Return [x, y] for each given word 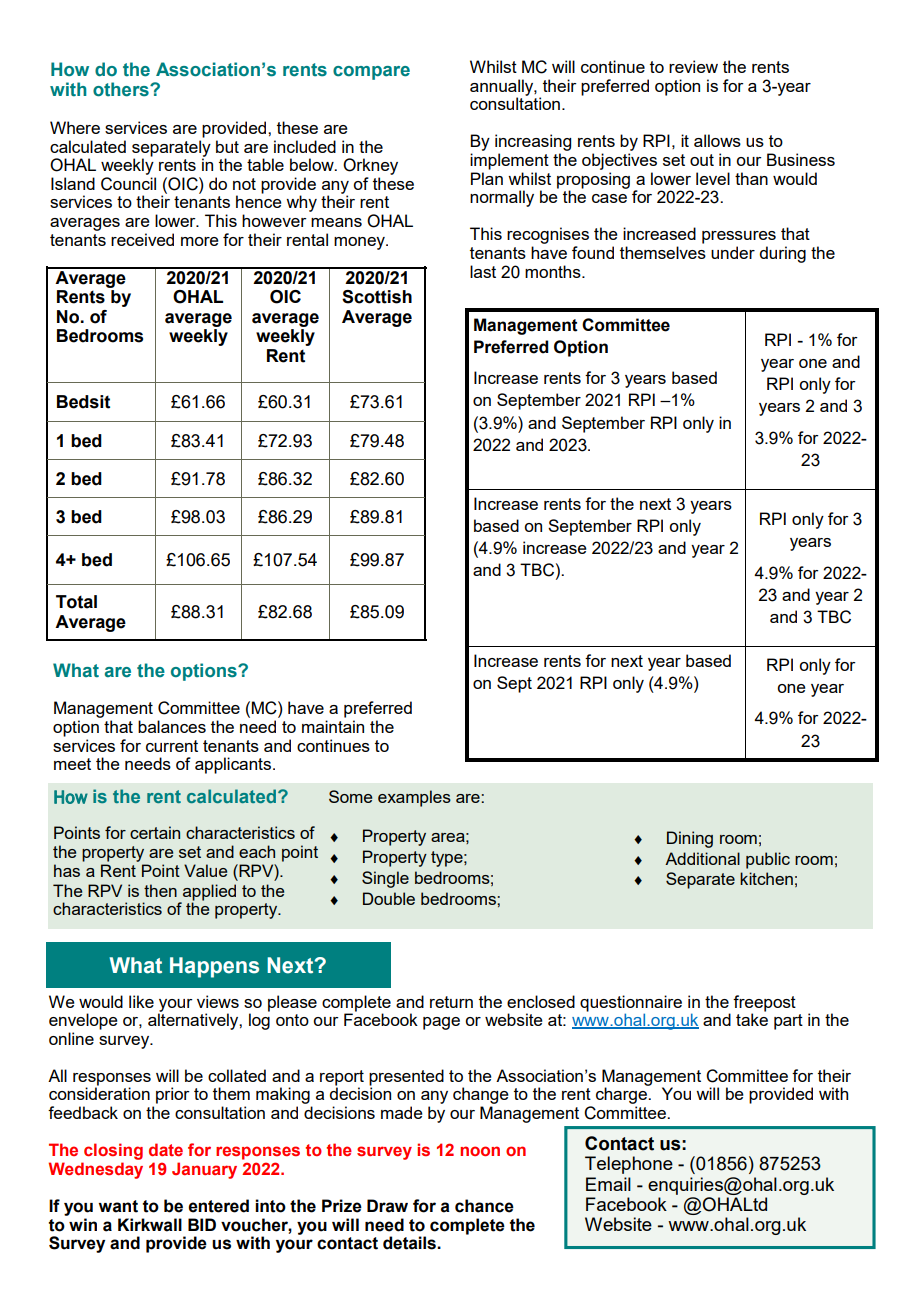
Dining [690, 839]
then [160, 890]
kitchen [766, 878]
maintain [333, 726]
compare [371, 73]
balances [172, 726]
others [122, 89]
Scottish [377, 297]
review [693, 66]
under [733, 252]
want [118, 1206]
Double [389, 898]
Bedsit [83, 402]
